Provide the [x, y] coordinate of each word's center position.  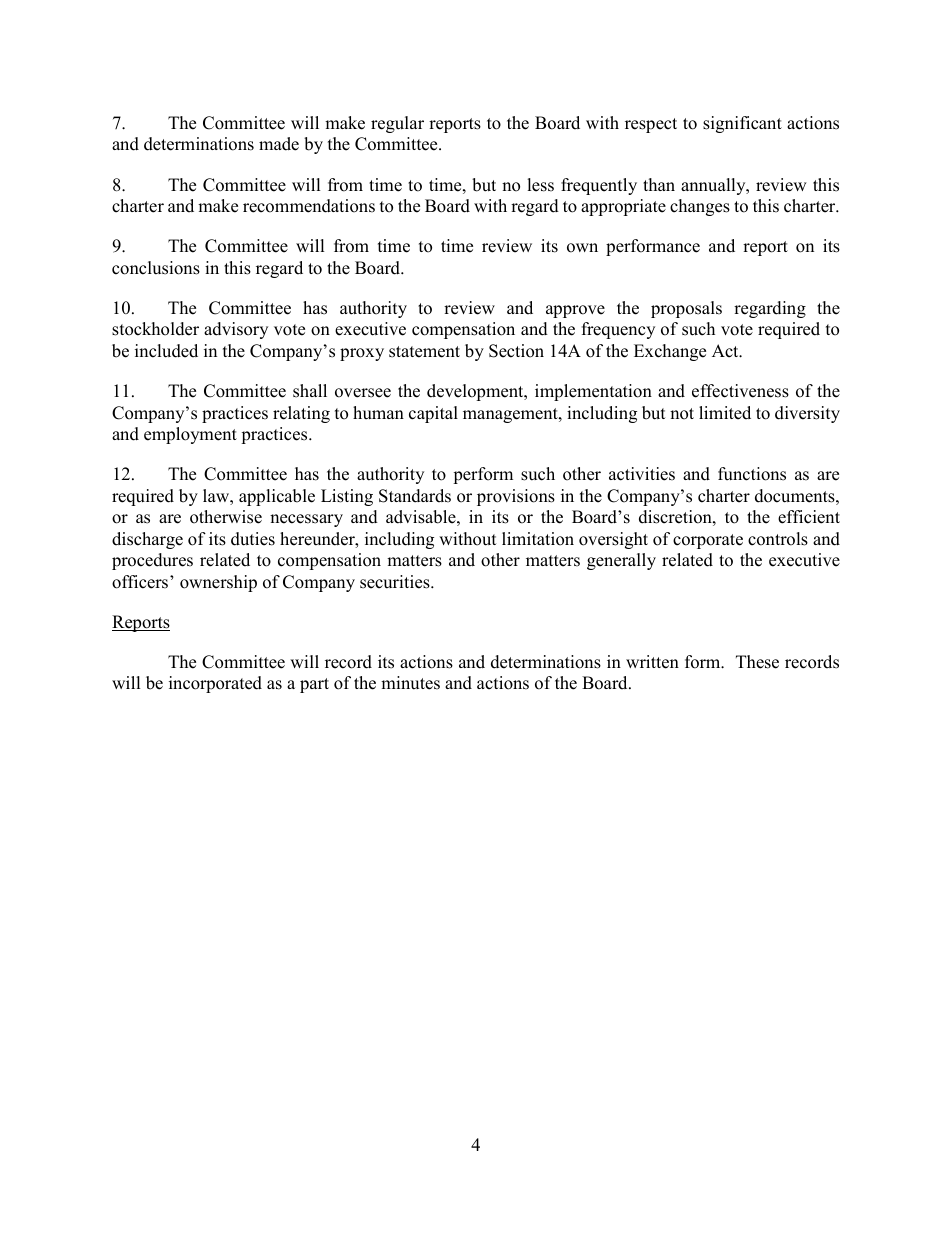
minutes [410, 683]
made [279, 144]
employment [190, 435]
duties [253, 539]
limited [725, 413]
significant [742, 124]
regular [397, 124]
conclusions [156, 268]
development [476, 392]
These [757, 662]
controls [778, 539]
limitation [538, 539]
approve [575, 311]
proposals [686, 309]
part [314, 685]
